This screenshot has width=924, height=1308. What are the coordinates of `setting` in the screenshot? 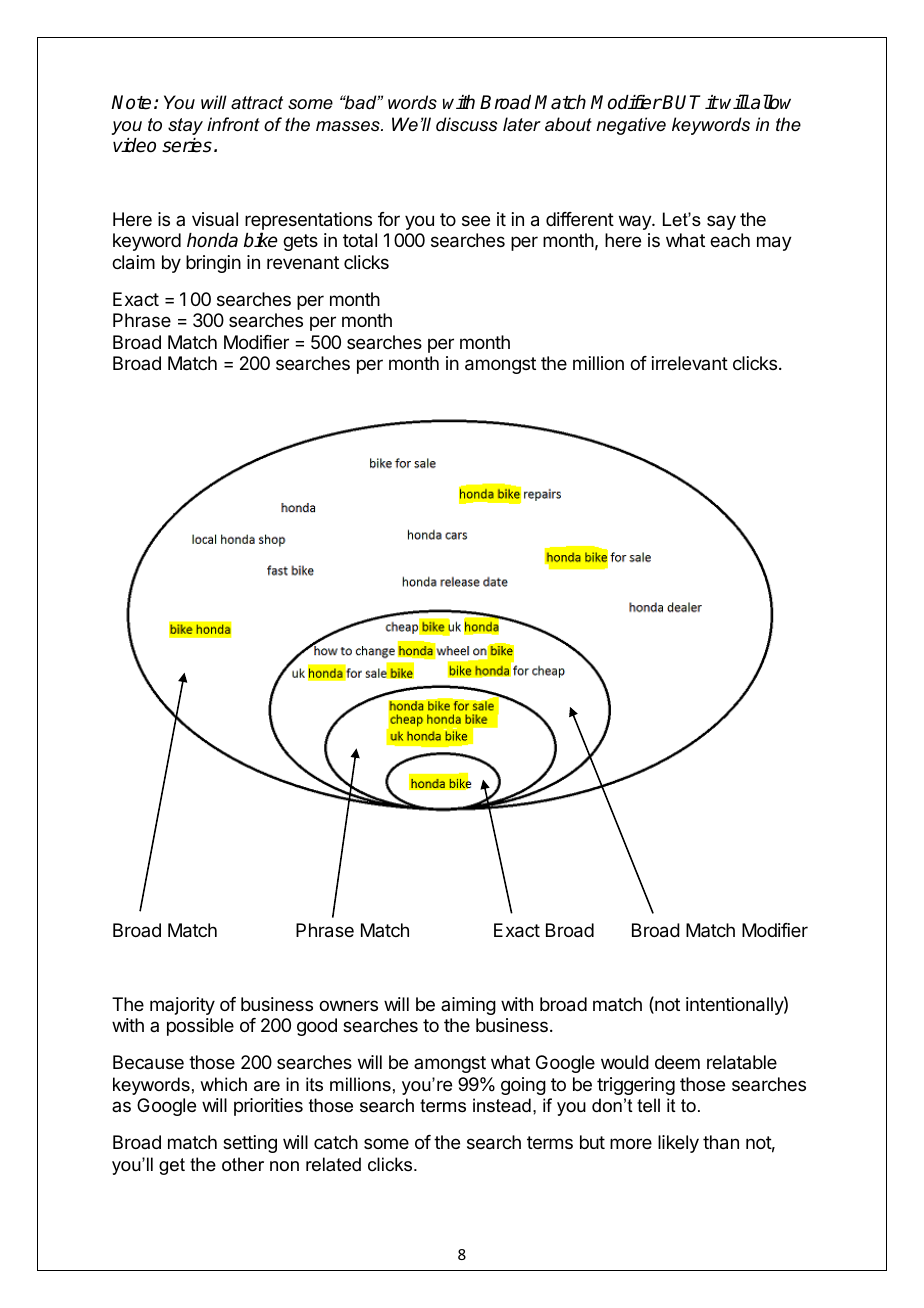 It's located at (250, 1144).
